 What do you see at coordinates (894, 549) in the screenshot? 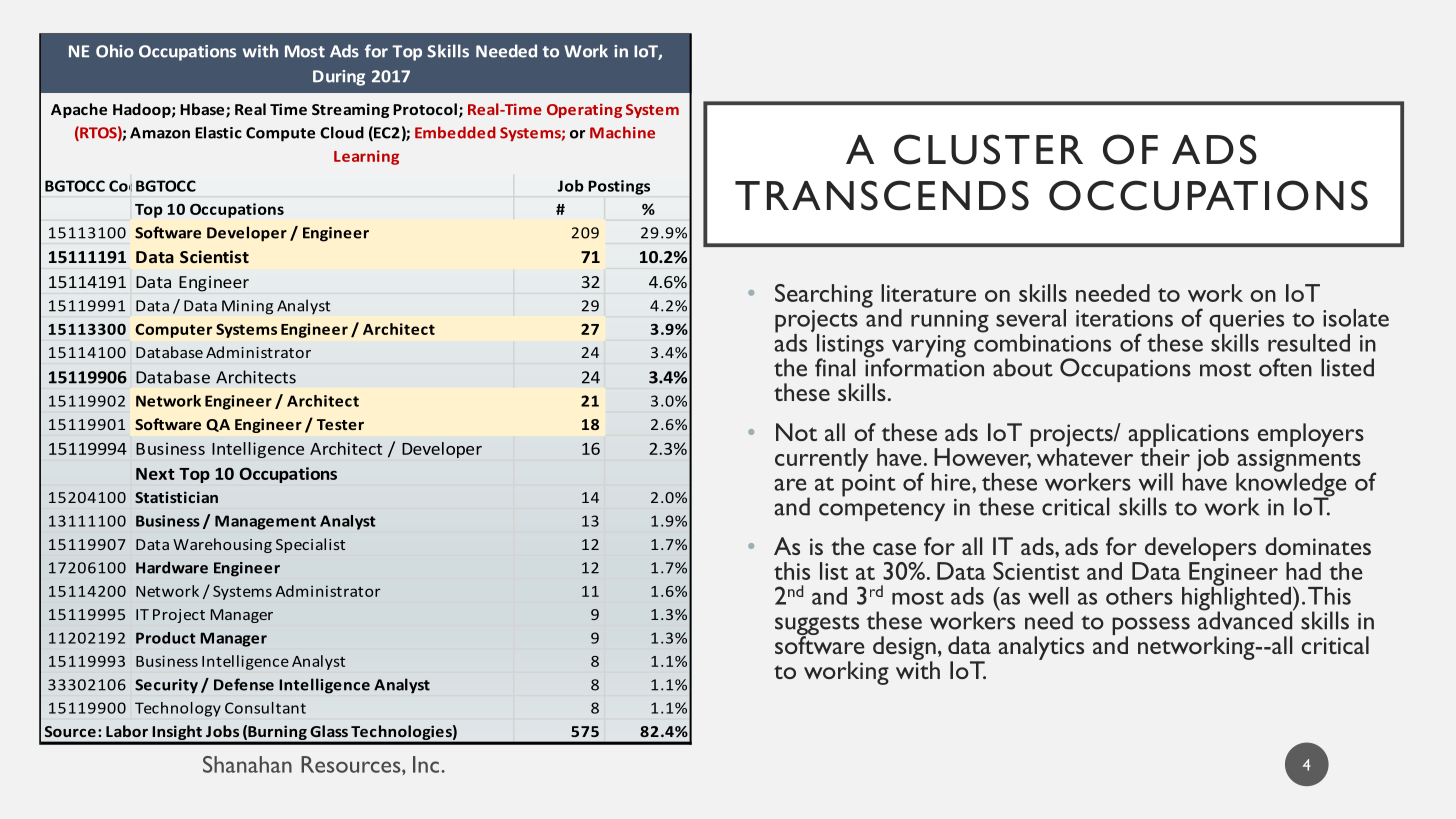
I see `case` at bounding box center [894, 549].
